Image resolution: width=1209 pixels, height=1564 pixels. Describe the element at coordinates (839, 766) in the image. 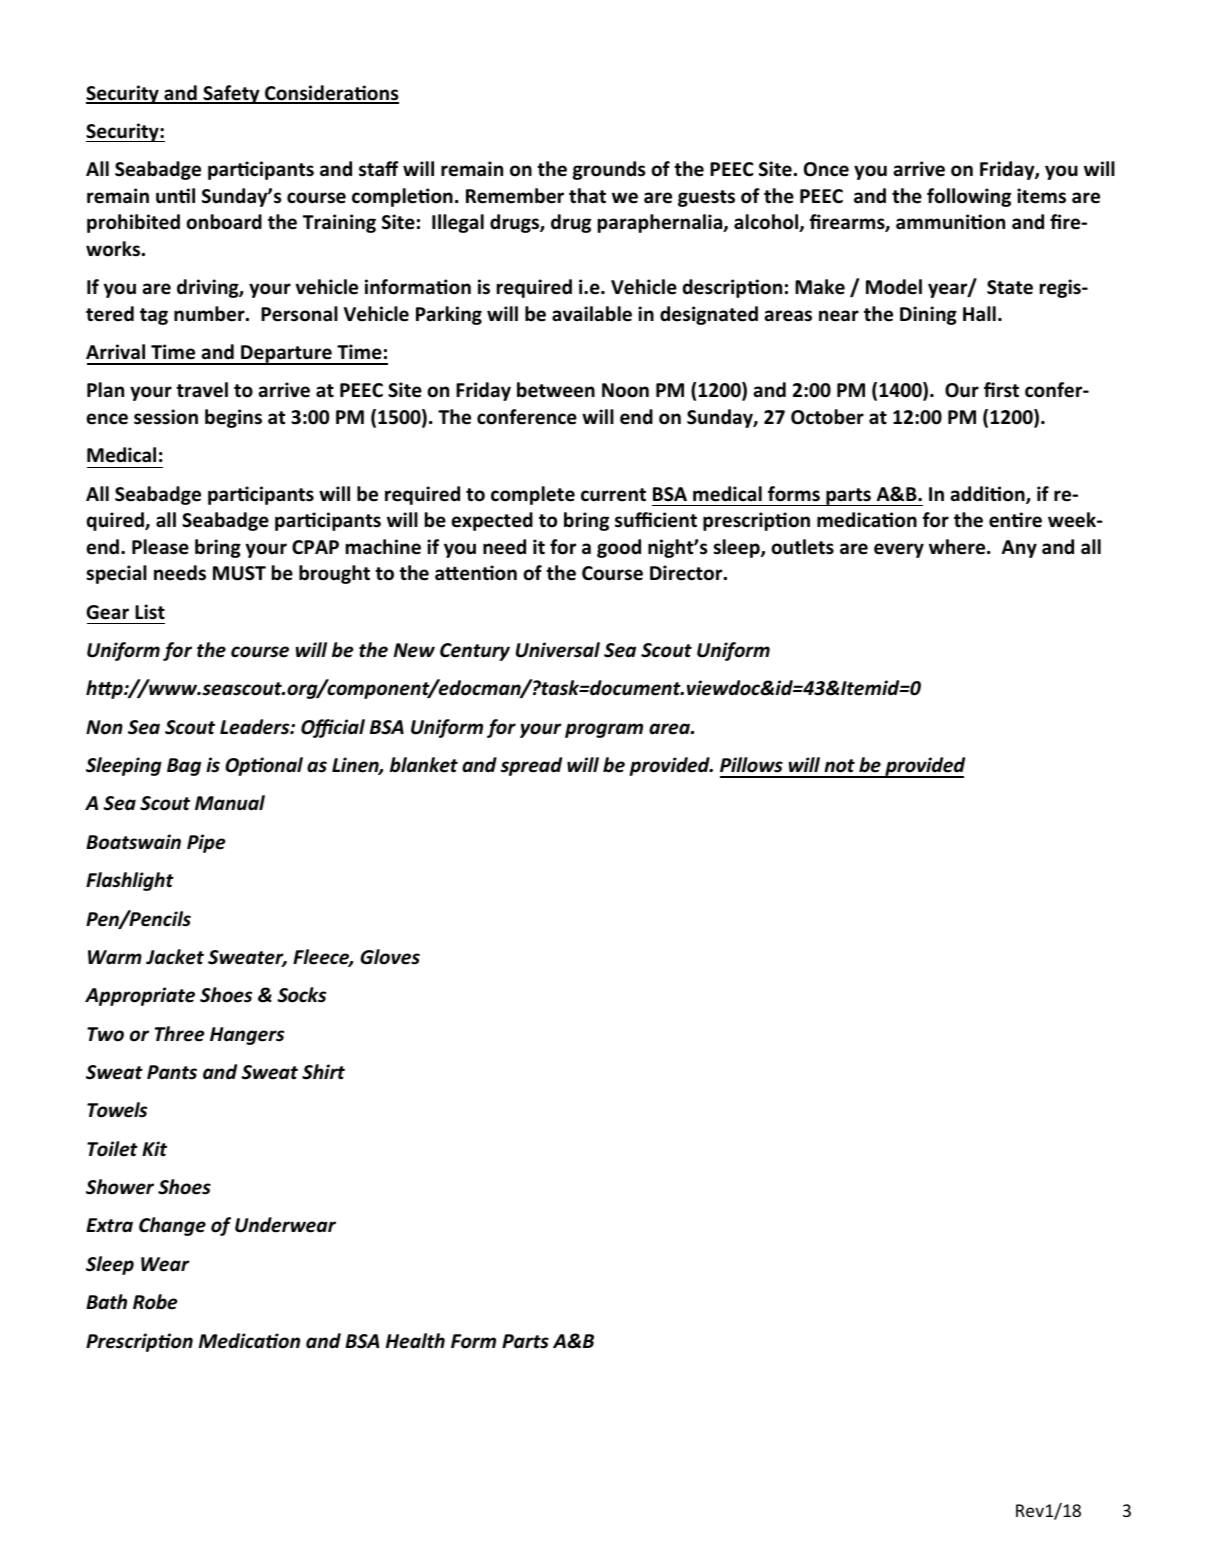

I see `not` at that location.
